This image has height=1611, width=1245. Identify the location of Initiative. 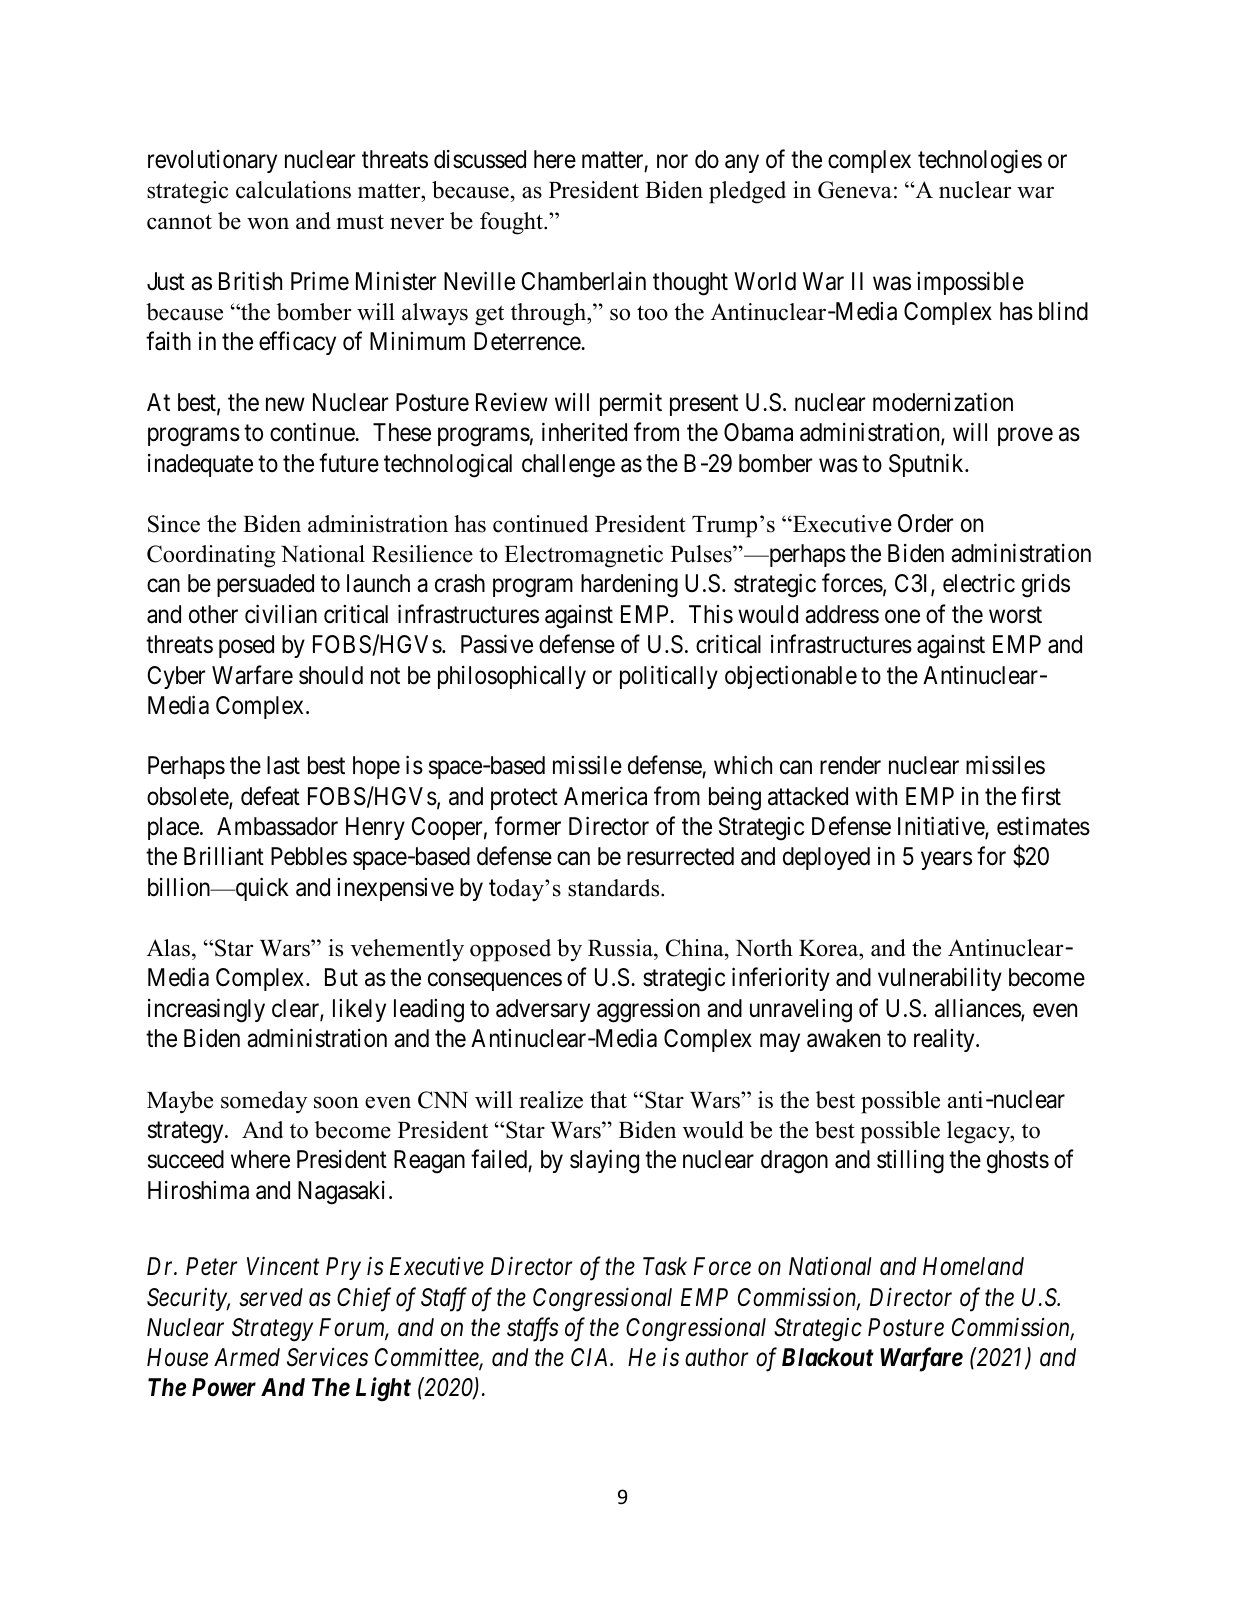
(942, 827).
